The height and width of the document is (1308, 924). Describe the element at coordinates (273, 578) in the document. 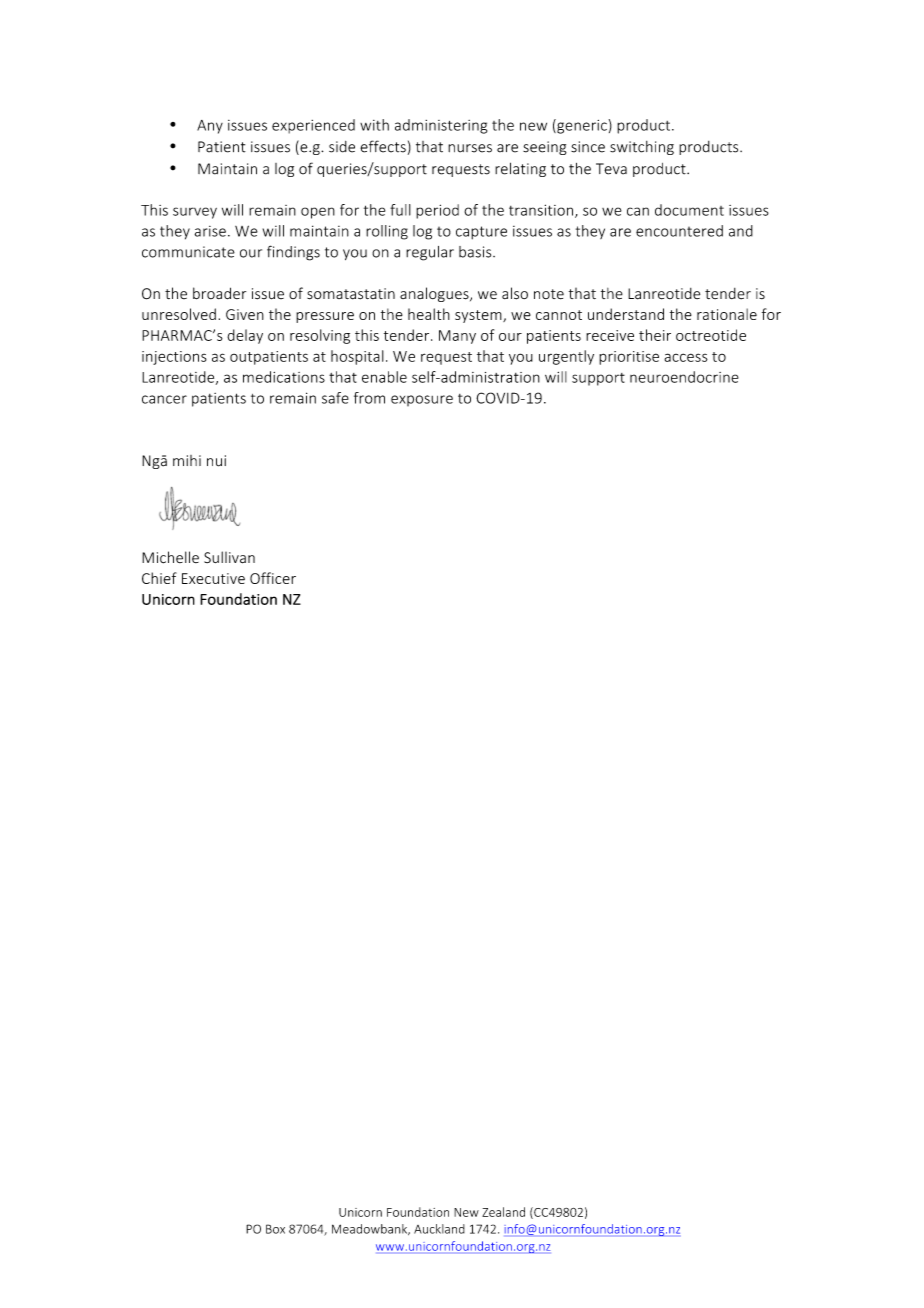

I see `Officer` at that location.
